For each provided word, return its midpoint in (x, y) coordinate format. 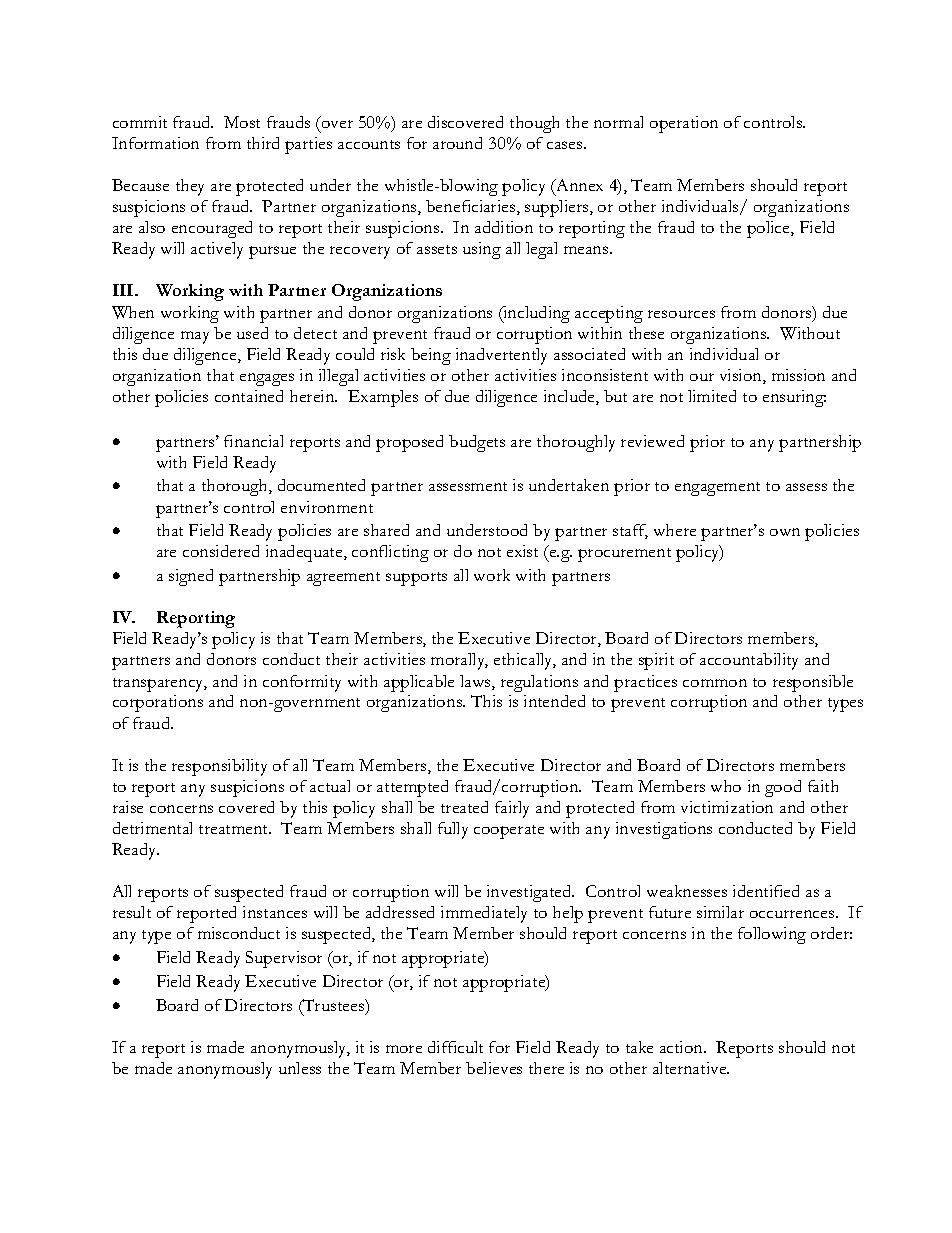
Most (242, 122)
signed (191, 577)
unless (300, 1068)
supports (416, 579)
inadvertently (501, 356)
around (457, 143)
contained (249, 396)
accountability (749, 661)
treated (464, 807)
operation (684, 124)
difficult (455, 1047)
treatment (235, 829)
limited (712, 396)
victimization (727, 807)
